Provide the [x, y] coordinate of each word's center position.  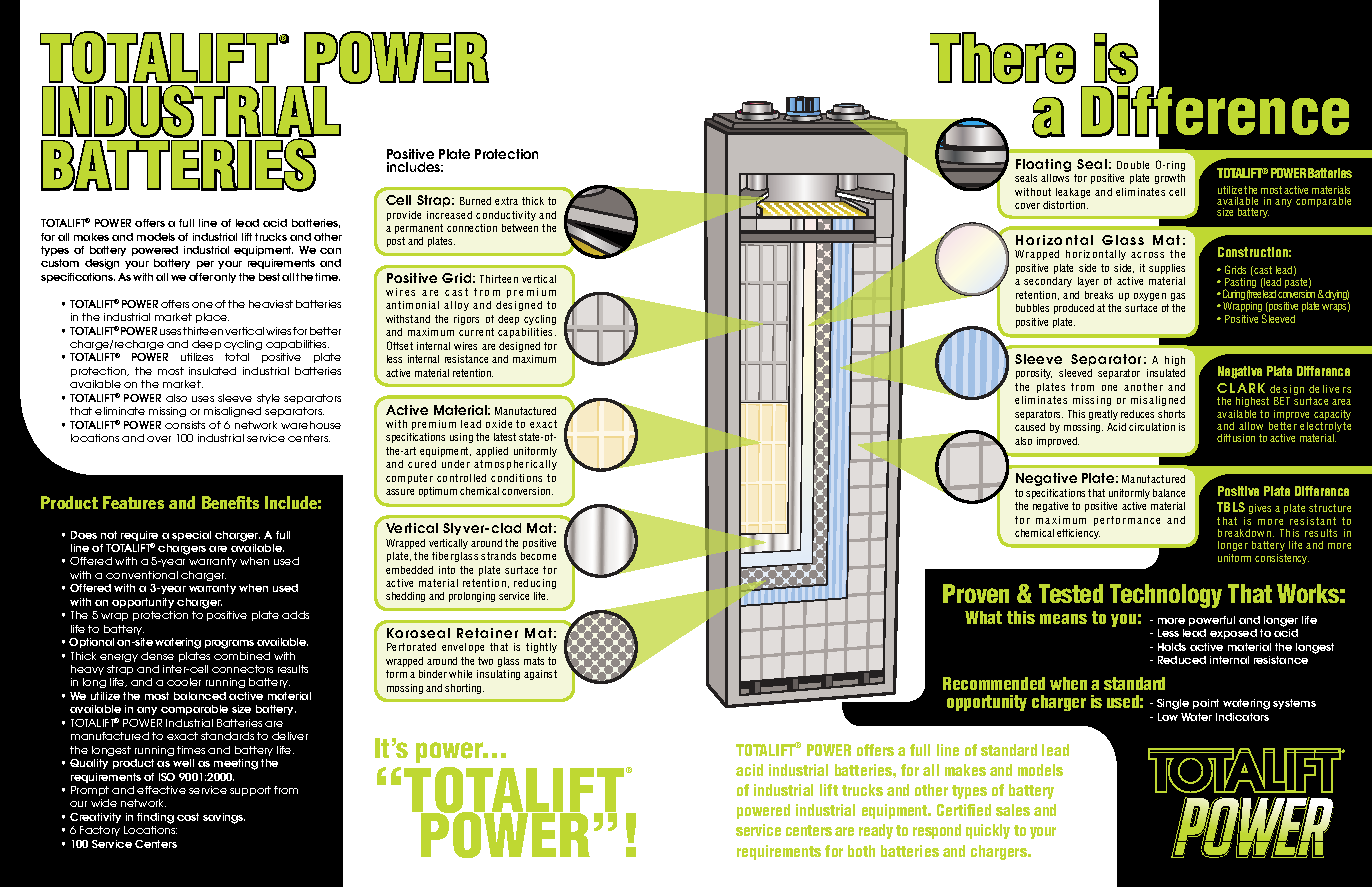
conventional [142, 575]
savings [224, 818]
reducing [535, 584]
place [212, 318]
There [1003, 58]
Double [1133, 165]
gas [1178, 297]
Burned [475, 201]
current [476, 332]
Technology [1166, 596]
